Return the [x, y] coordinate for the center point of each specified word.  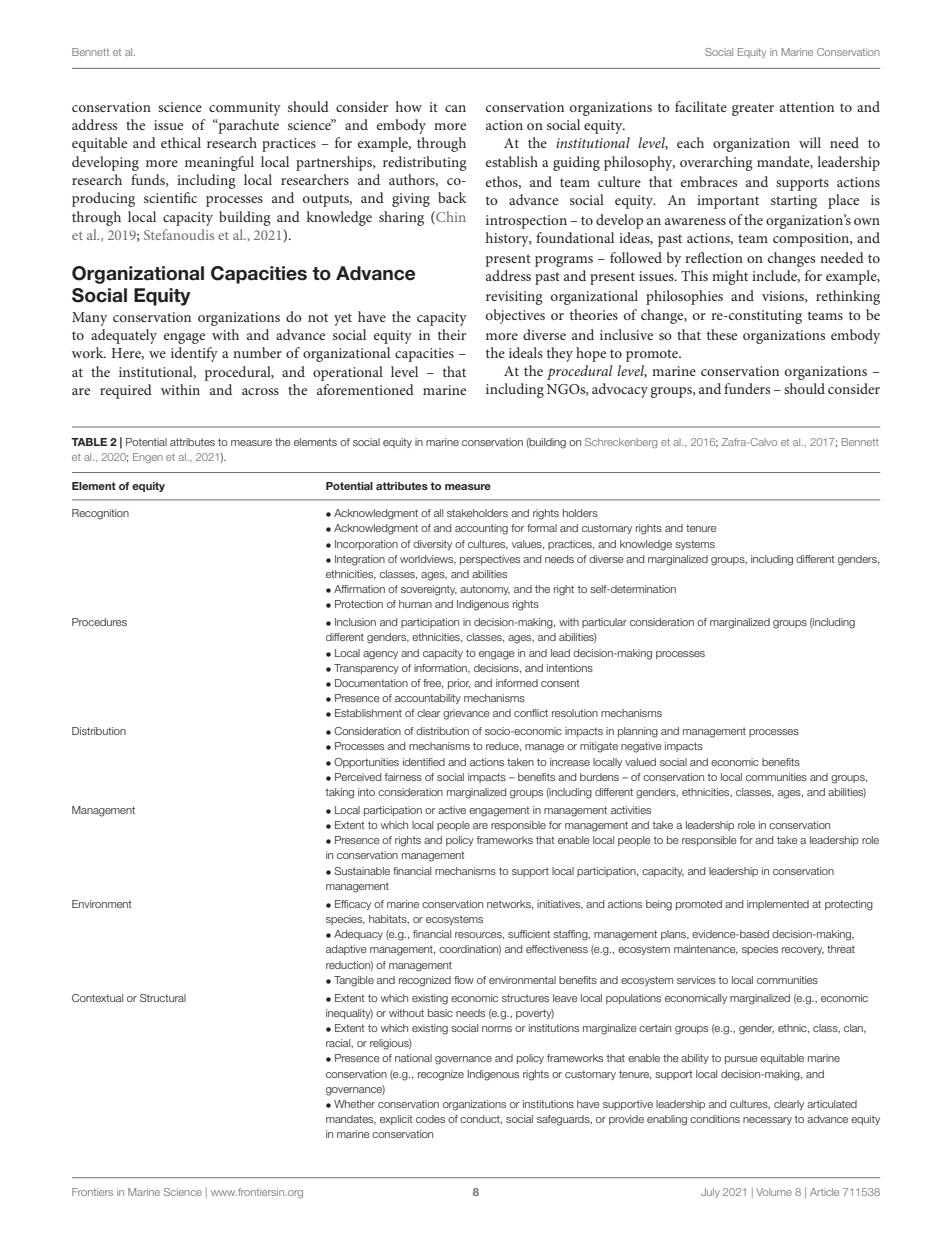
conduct [481, 1119]
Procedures [99, 622]
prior [459, 684]
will [810, 142]
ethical [181, 142]
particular [604, 623]
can [455, 108]
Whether [354, 1104]
